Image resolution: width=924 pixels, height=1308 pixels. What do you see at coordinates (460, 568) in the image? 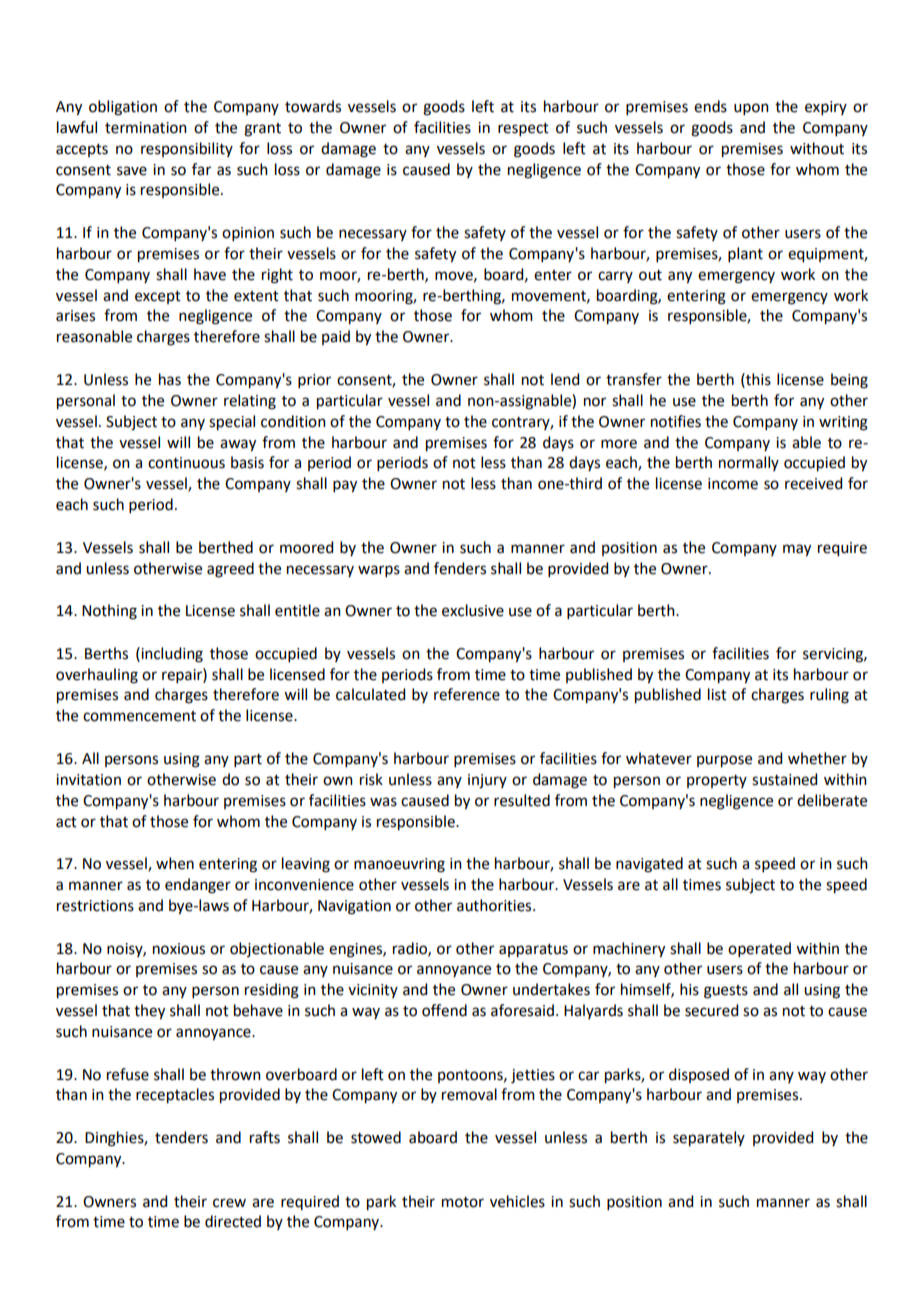
I see `fenders` at bounding box center [460, 568].
